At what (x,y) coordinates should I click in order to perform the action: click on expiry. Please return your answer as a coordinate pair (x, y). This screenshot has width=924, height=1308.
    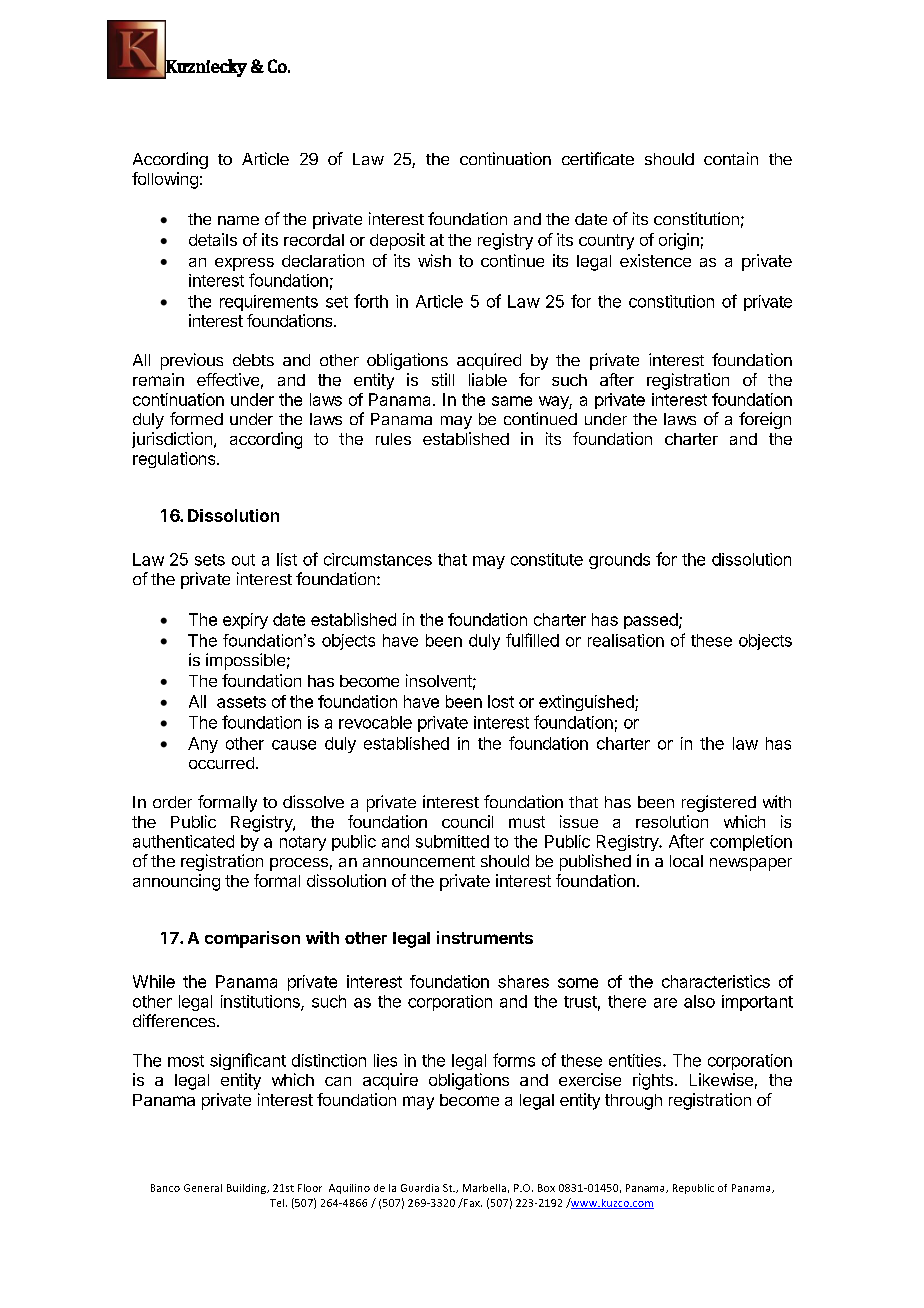
    Looking at the image, I should click on (245, 621).
